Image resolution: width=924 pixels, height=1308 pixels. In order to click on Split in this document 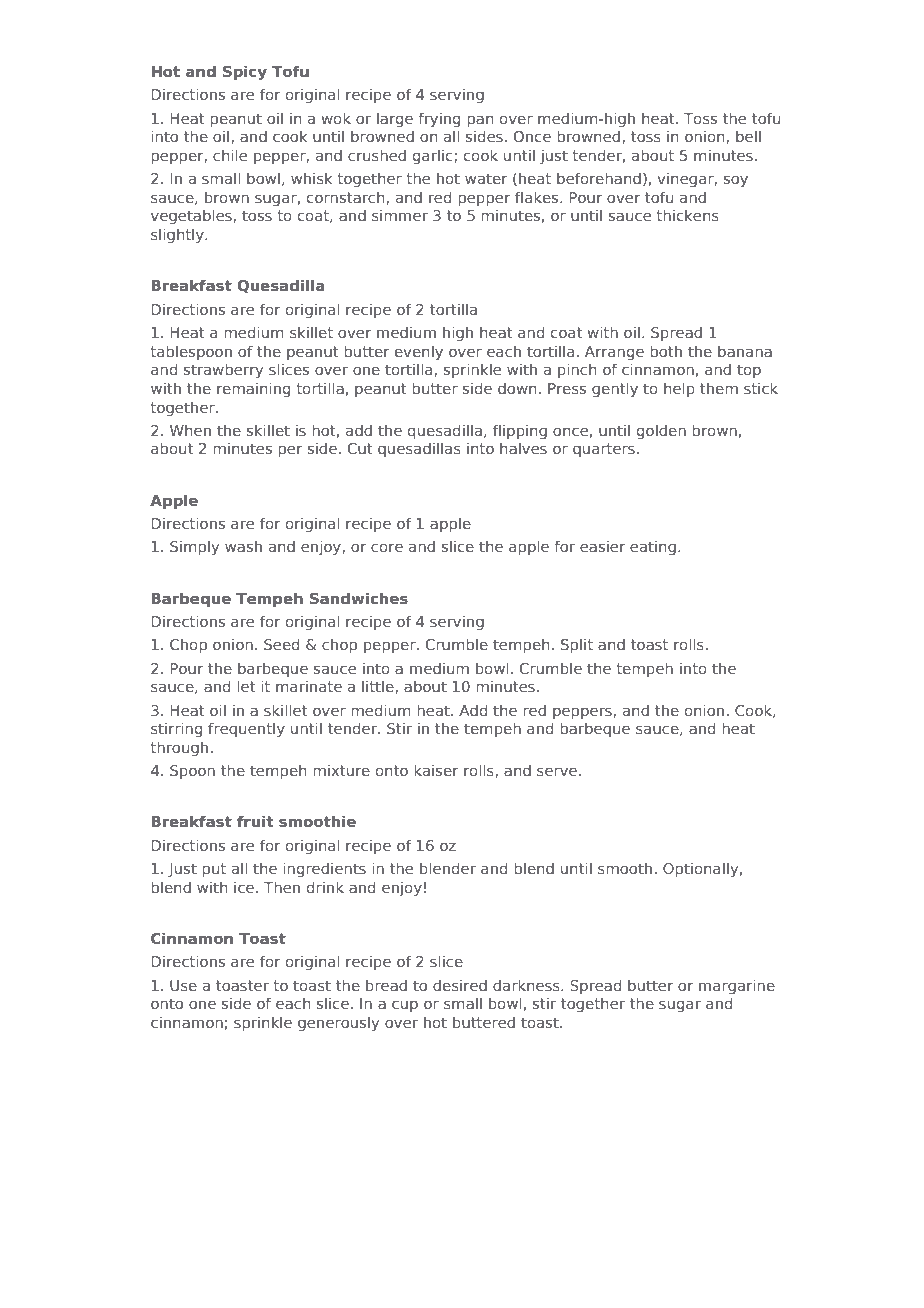, I will do `click(577, 645)`.
